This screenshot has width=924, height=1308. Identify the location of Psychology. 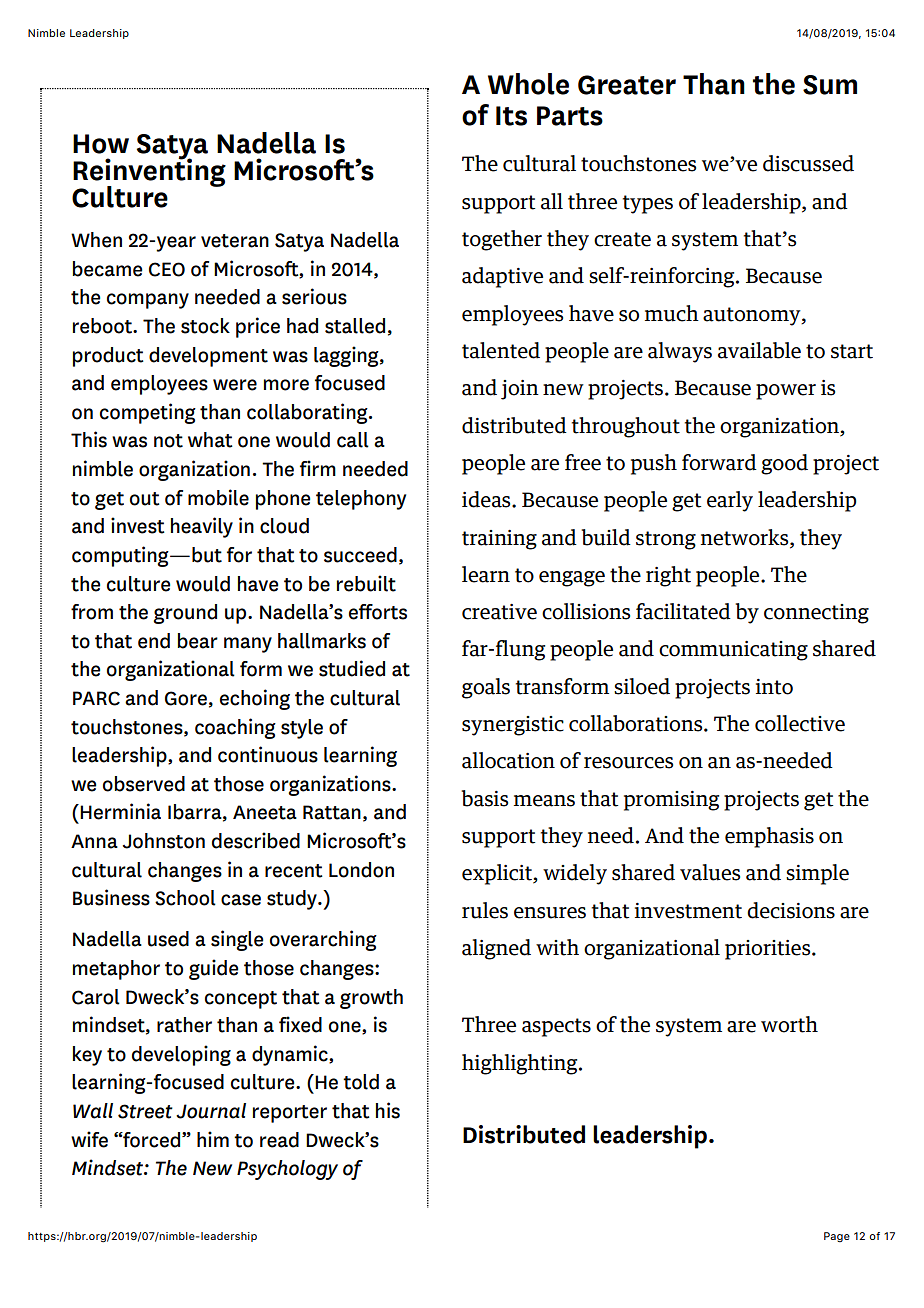
(287, 1170).
